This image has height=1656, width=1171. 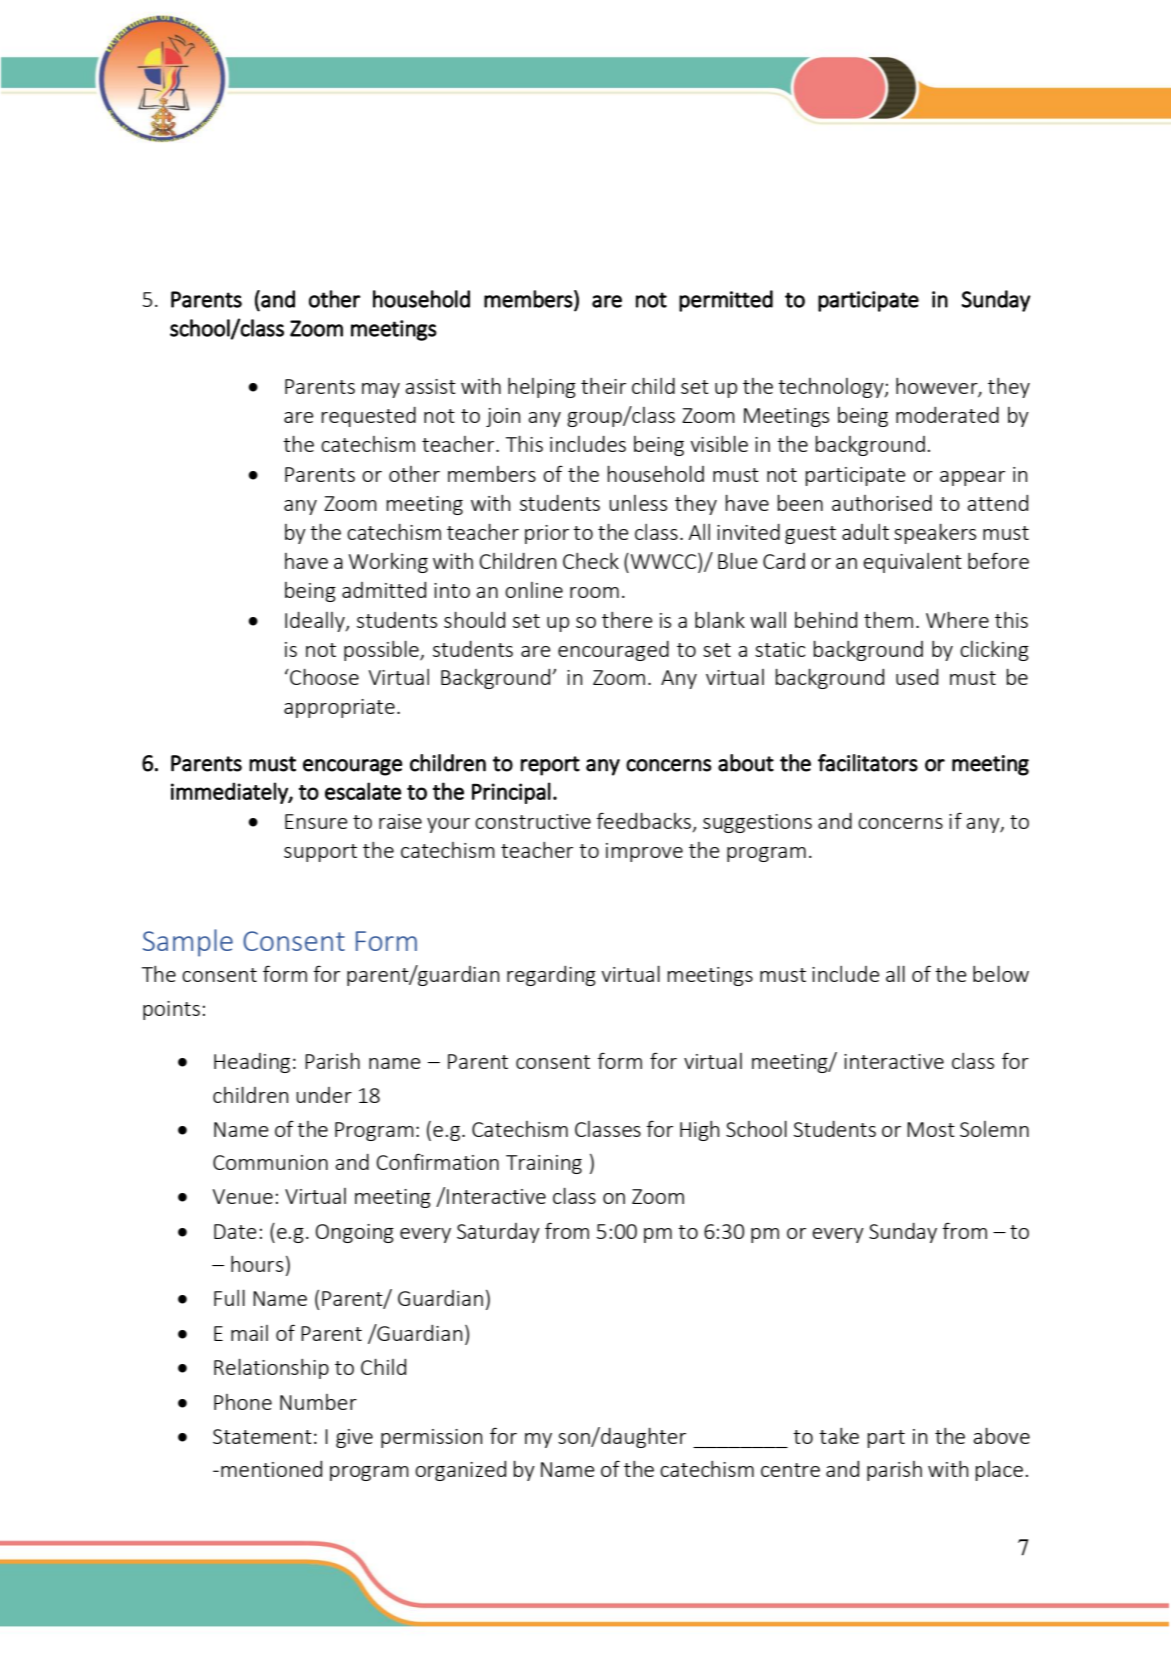 What do you see at coordinates (460, 1471) in the image?
I see `organized` at bounding box center [460, 1471].
